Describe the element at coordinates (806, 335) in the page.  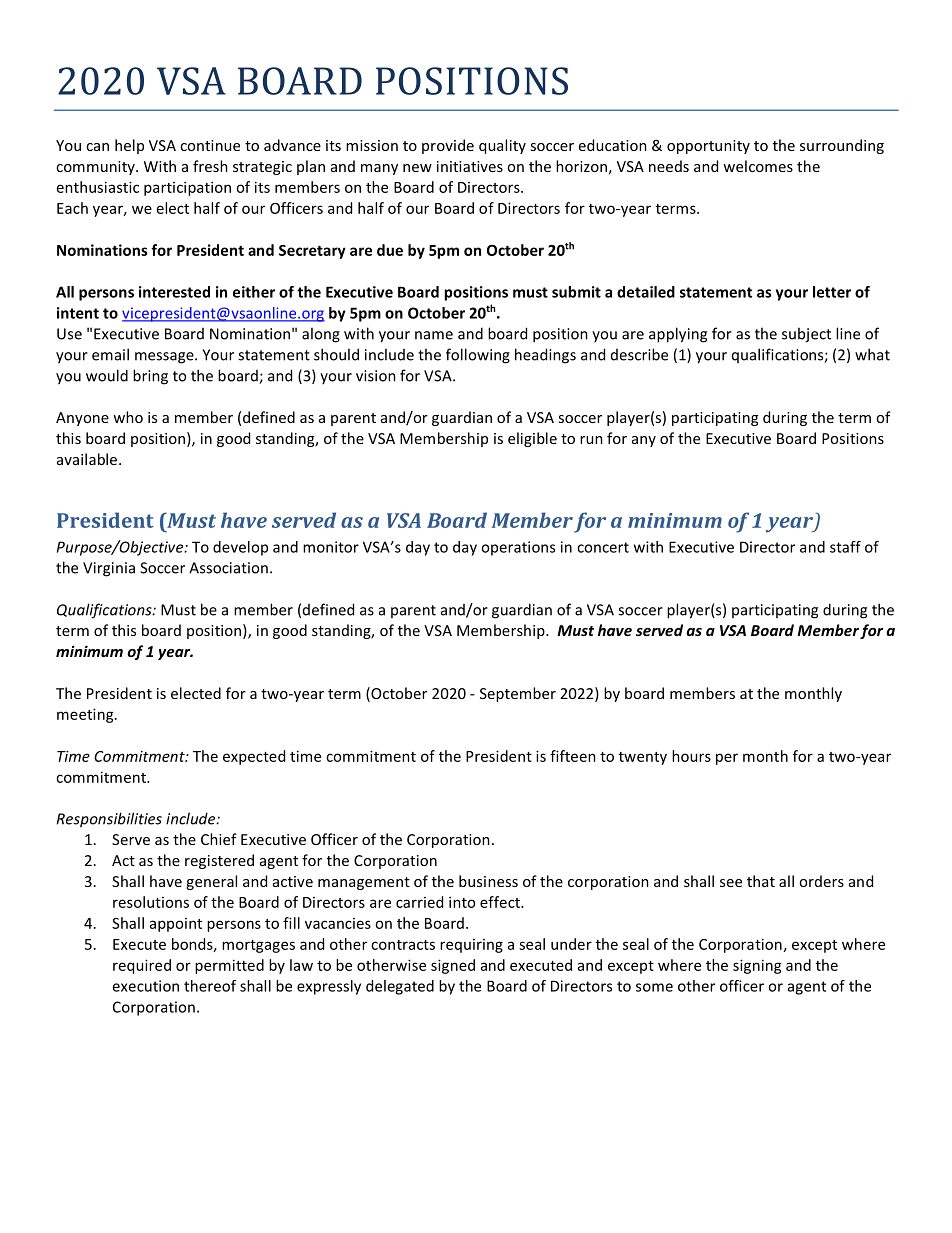
I see `subject` at that location.
